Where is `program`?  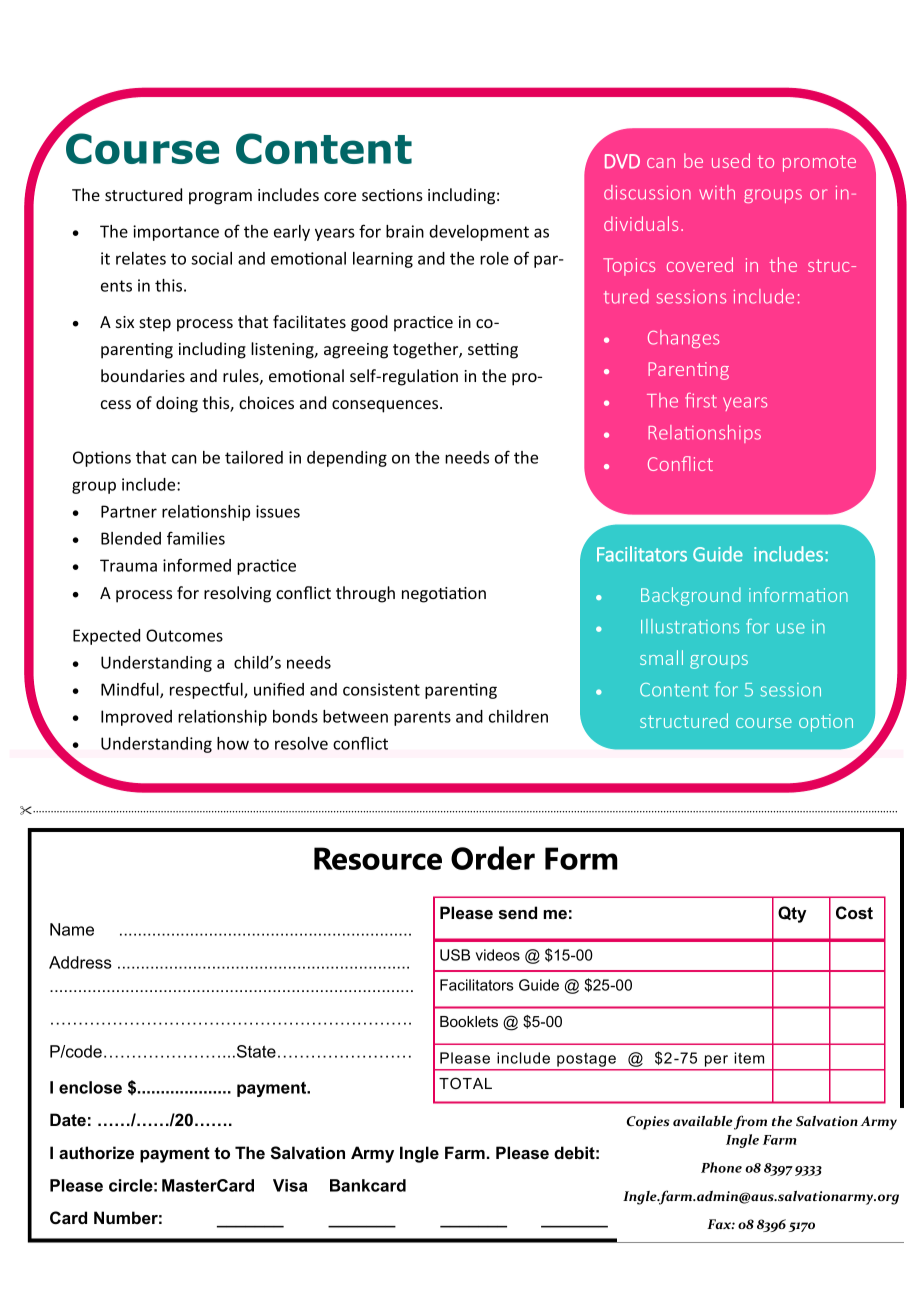 program is located at coordinates (220, 198).
